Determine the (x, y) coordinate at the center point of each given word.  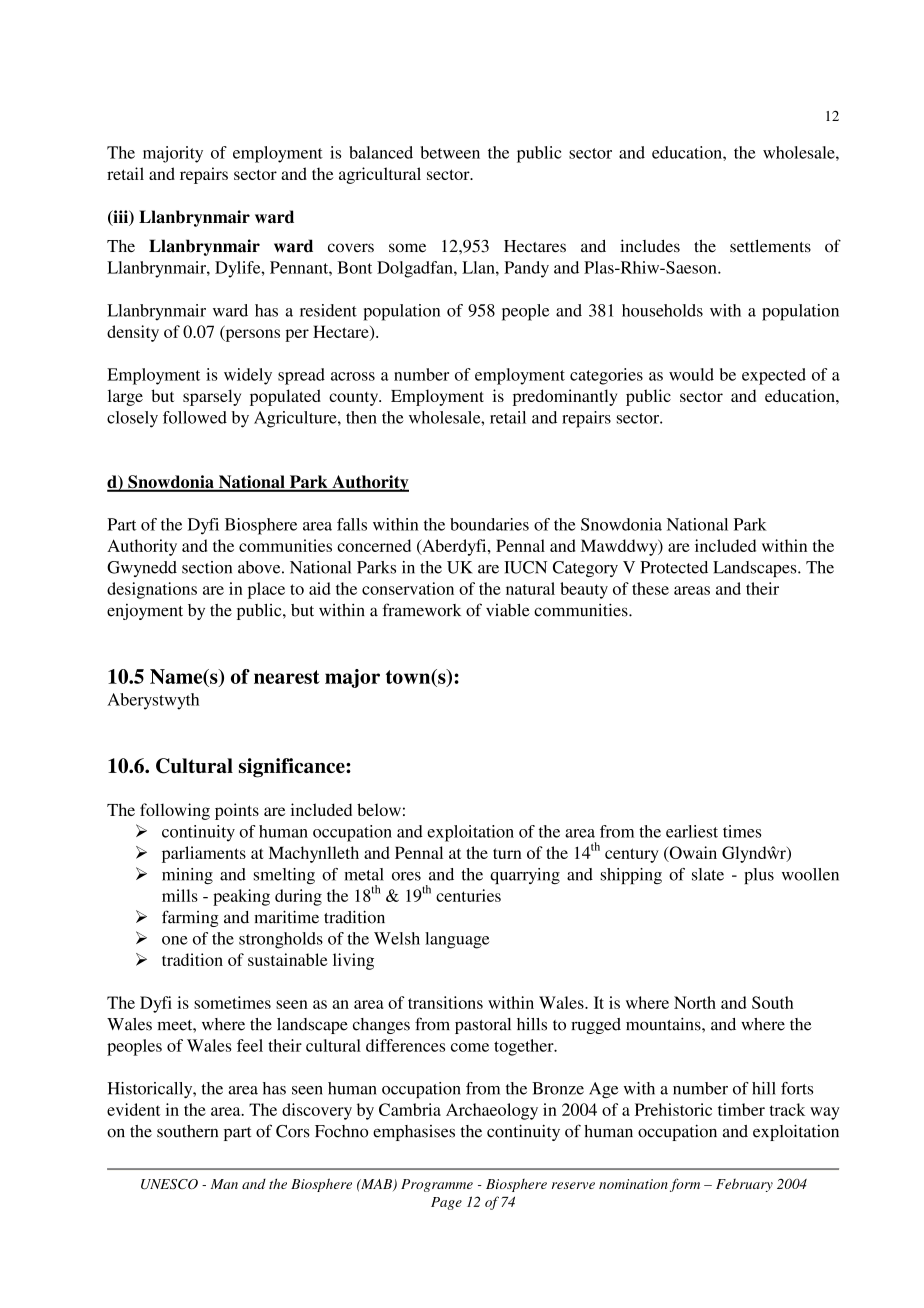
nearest (287, 677)
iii (120, 217)
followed (195, 417)
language (457, 940)
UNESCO (169, 1184)
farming (190, 918)
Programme (437, 1185)
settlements (770, 246)
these (650, 588)
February (744, 1185)
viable (508, 610)
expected (774, 376)
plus (759, 876)
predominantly (565, 397)
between (450, 152)
